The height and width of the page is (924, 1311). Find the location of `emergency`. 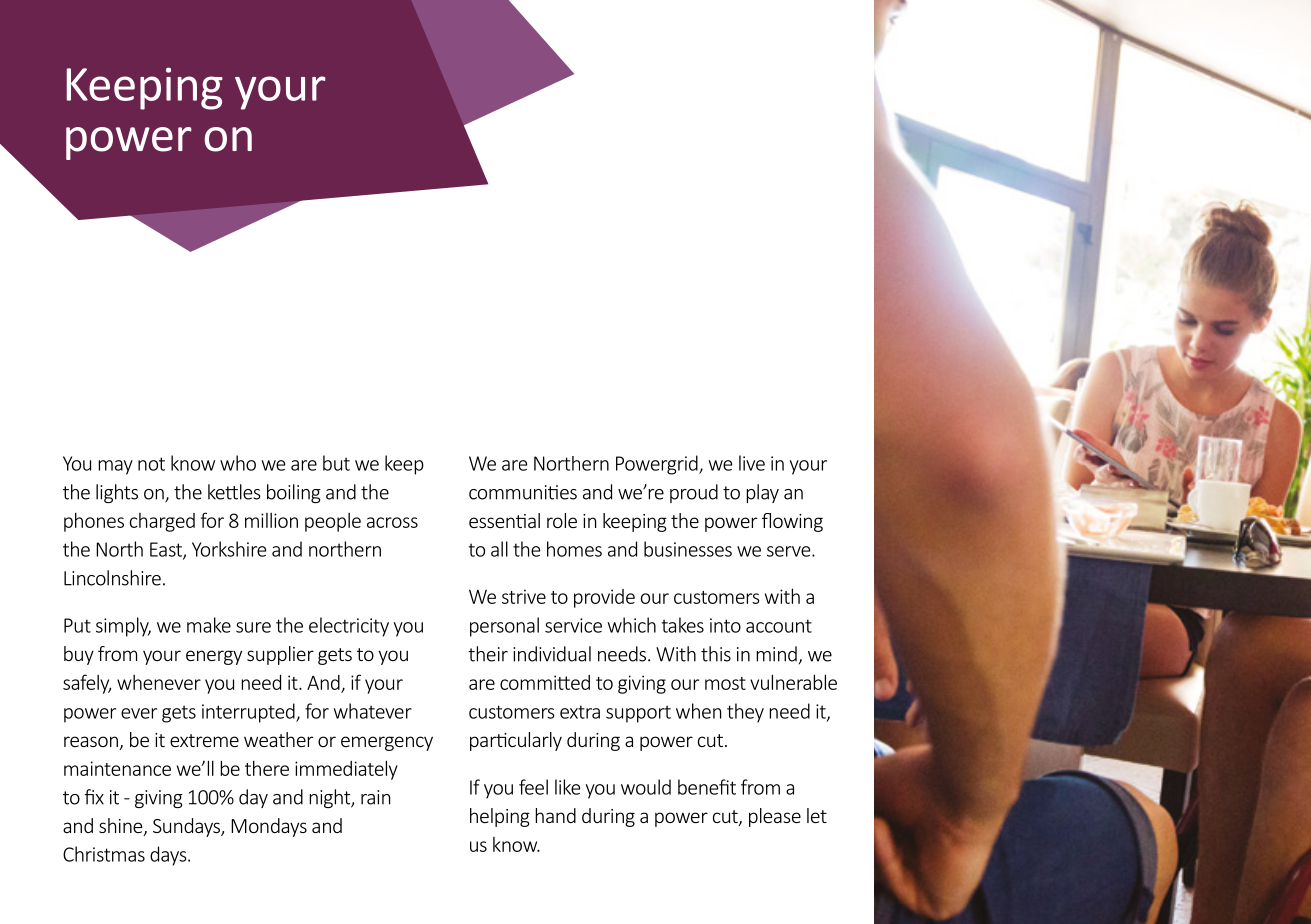

emergency is located at coordinates (387, 743).
